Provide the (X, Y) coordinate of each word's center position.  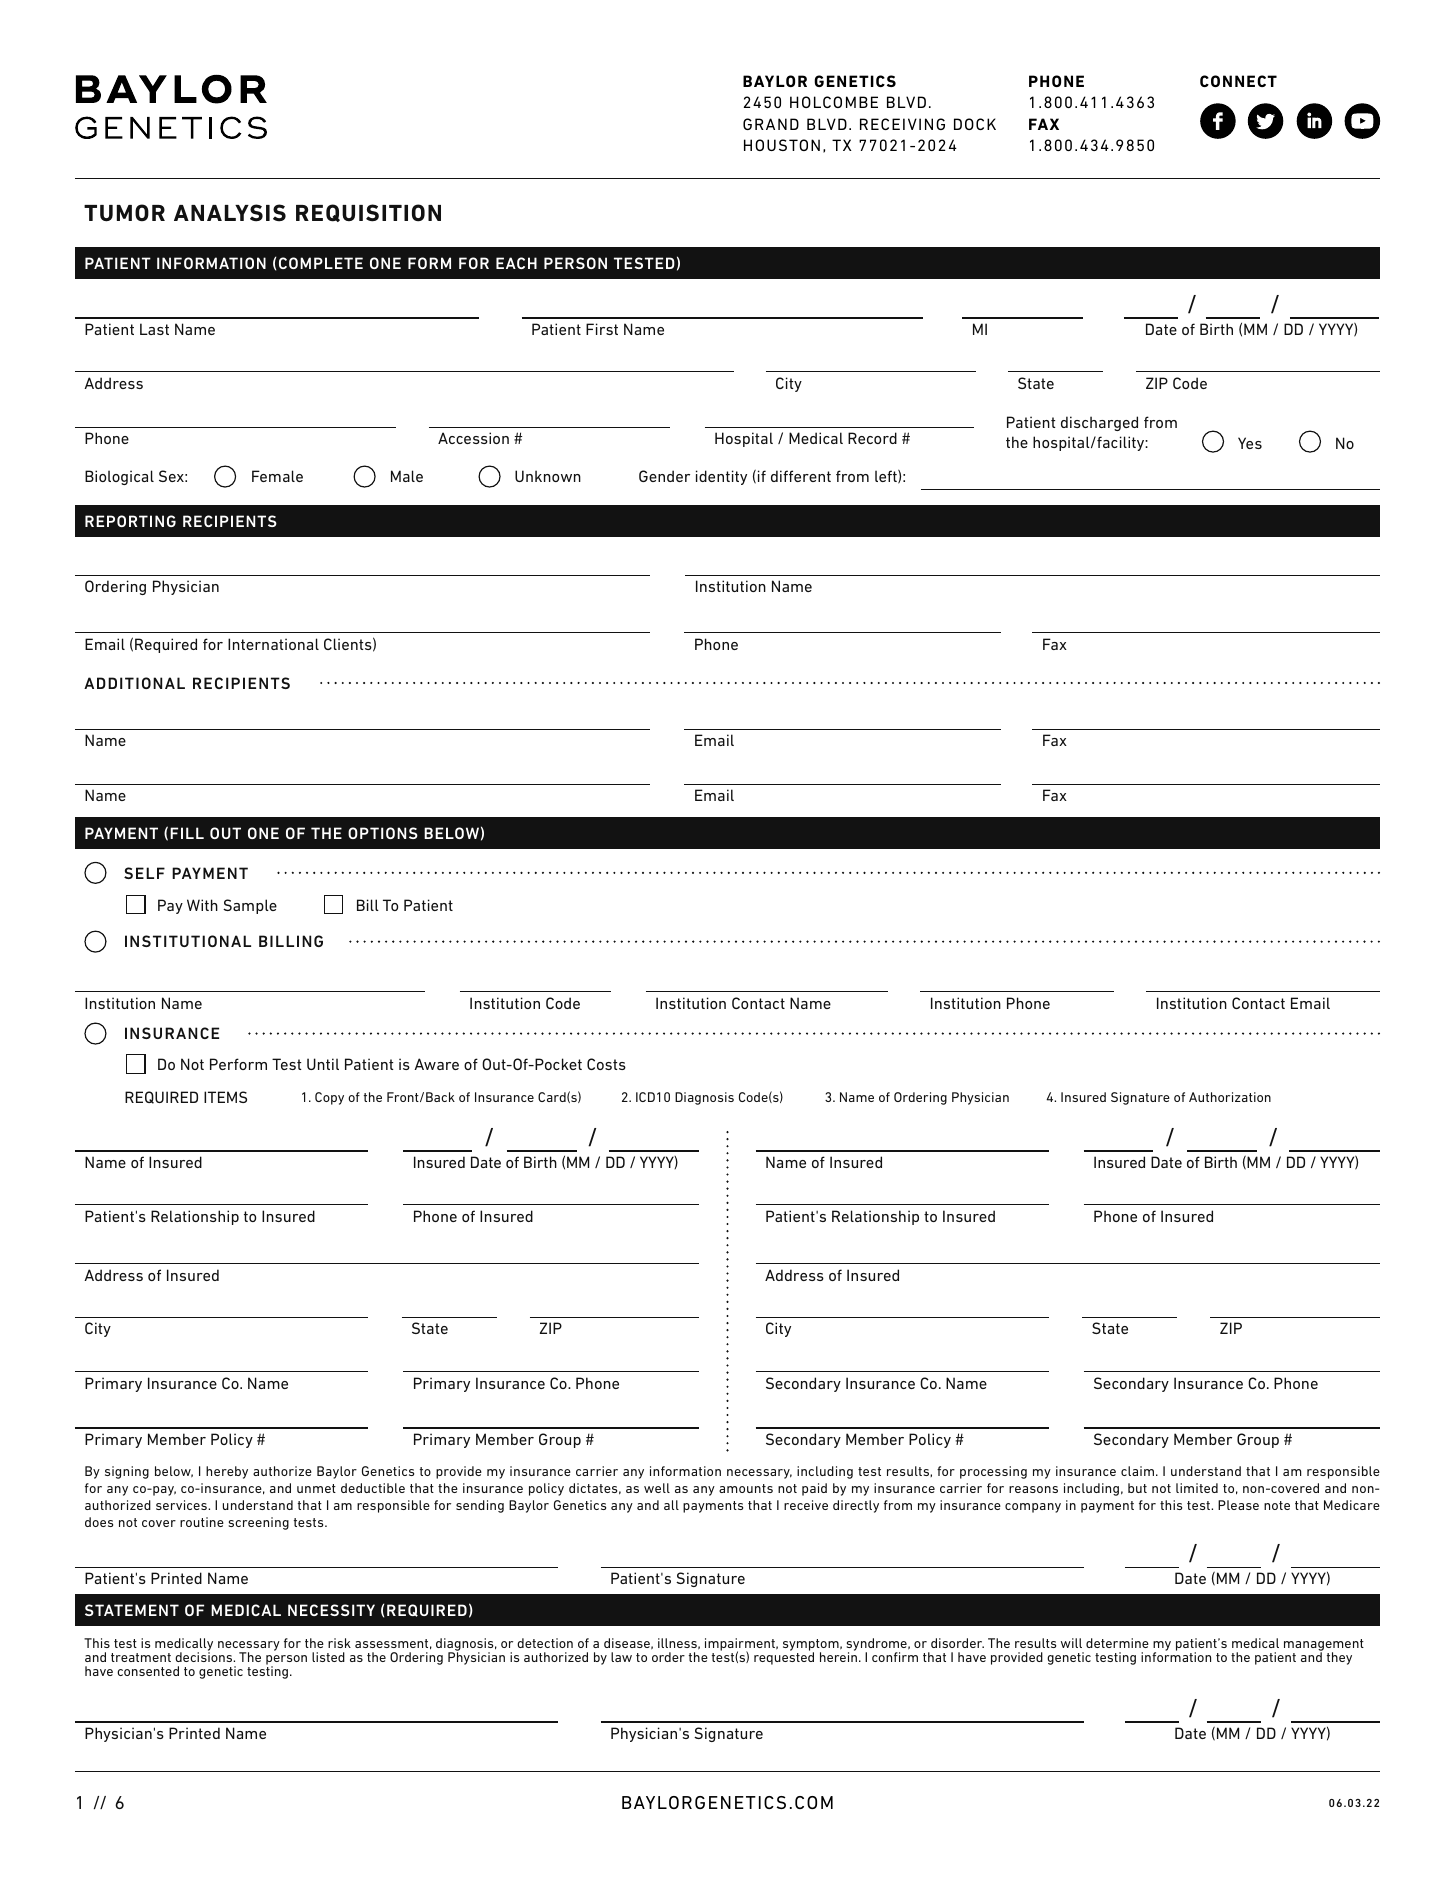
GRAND (771, 124)
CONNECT (1238, 81)
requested (784, 1657)
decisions (205, 1656)
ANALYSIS (230, 213)
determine (1117, 1643)
